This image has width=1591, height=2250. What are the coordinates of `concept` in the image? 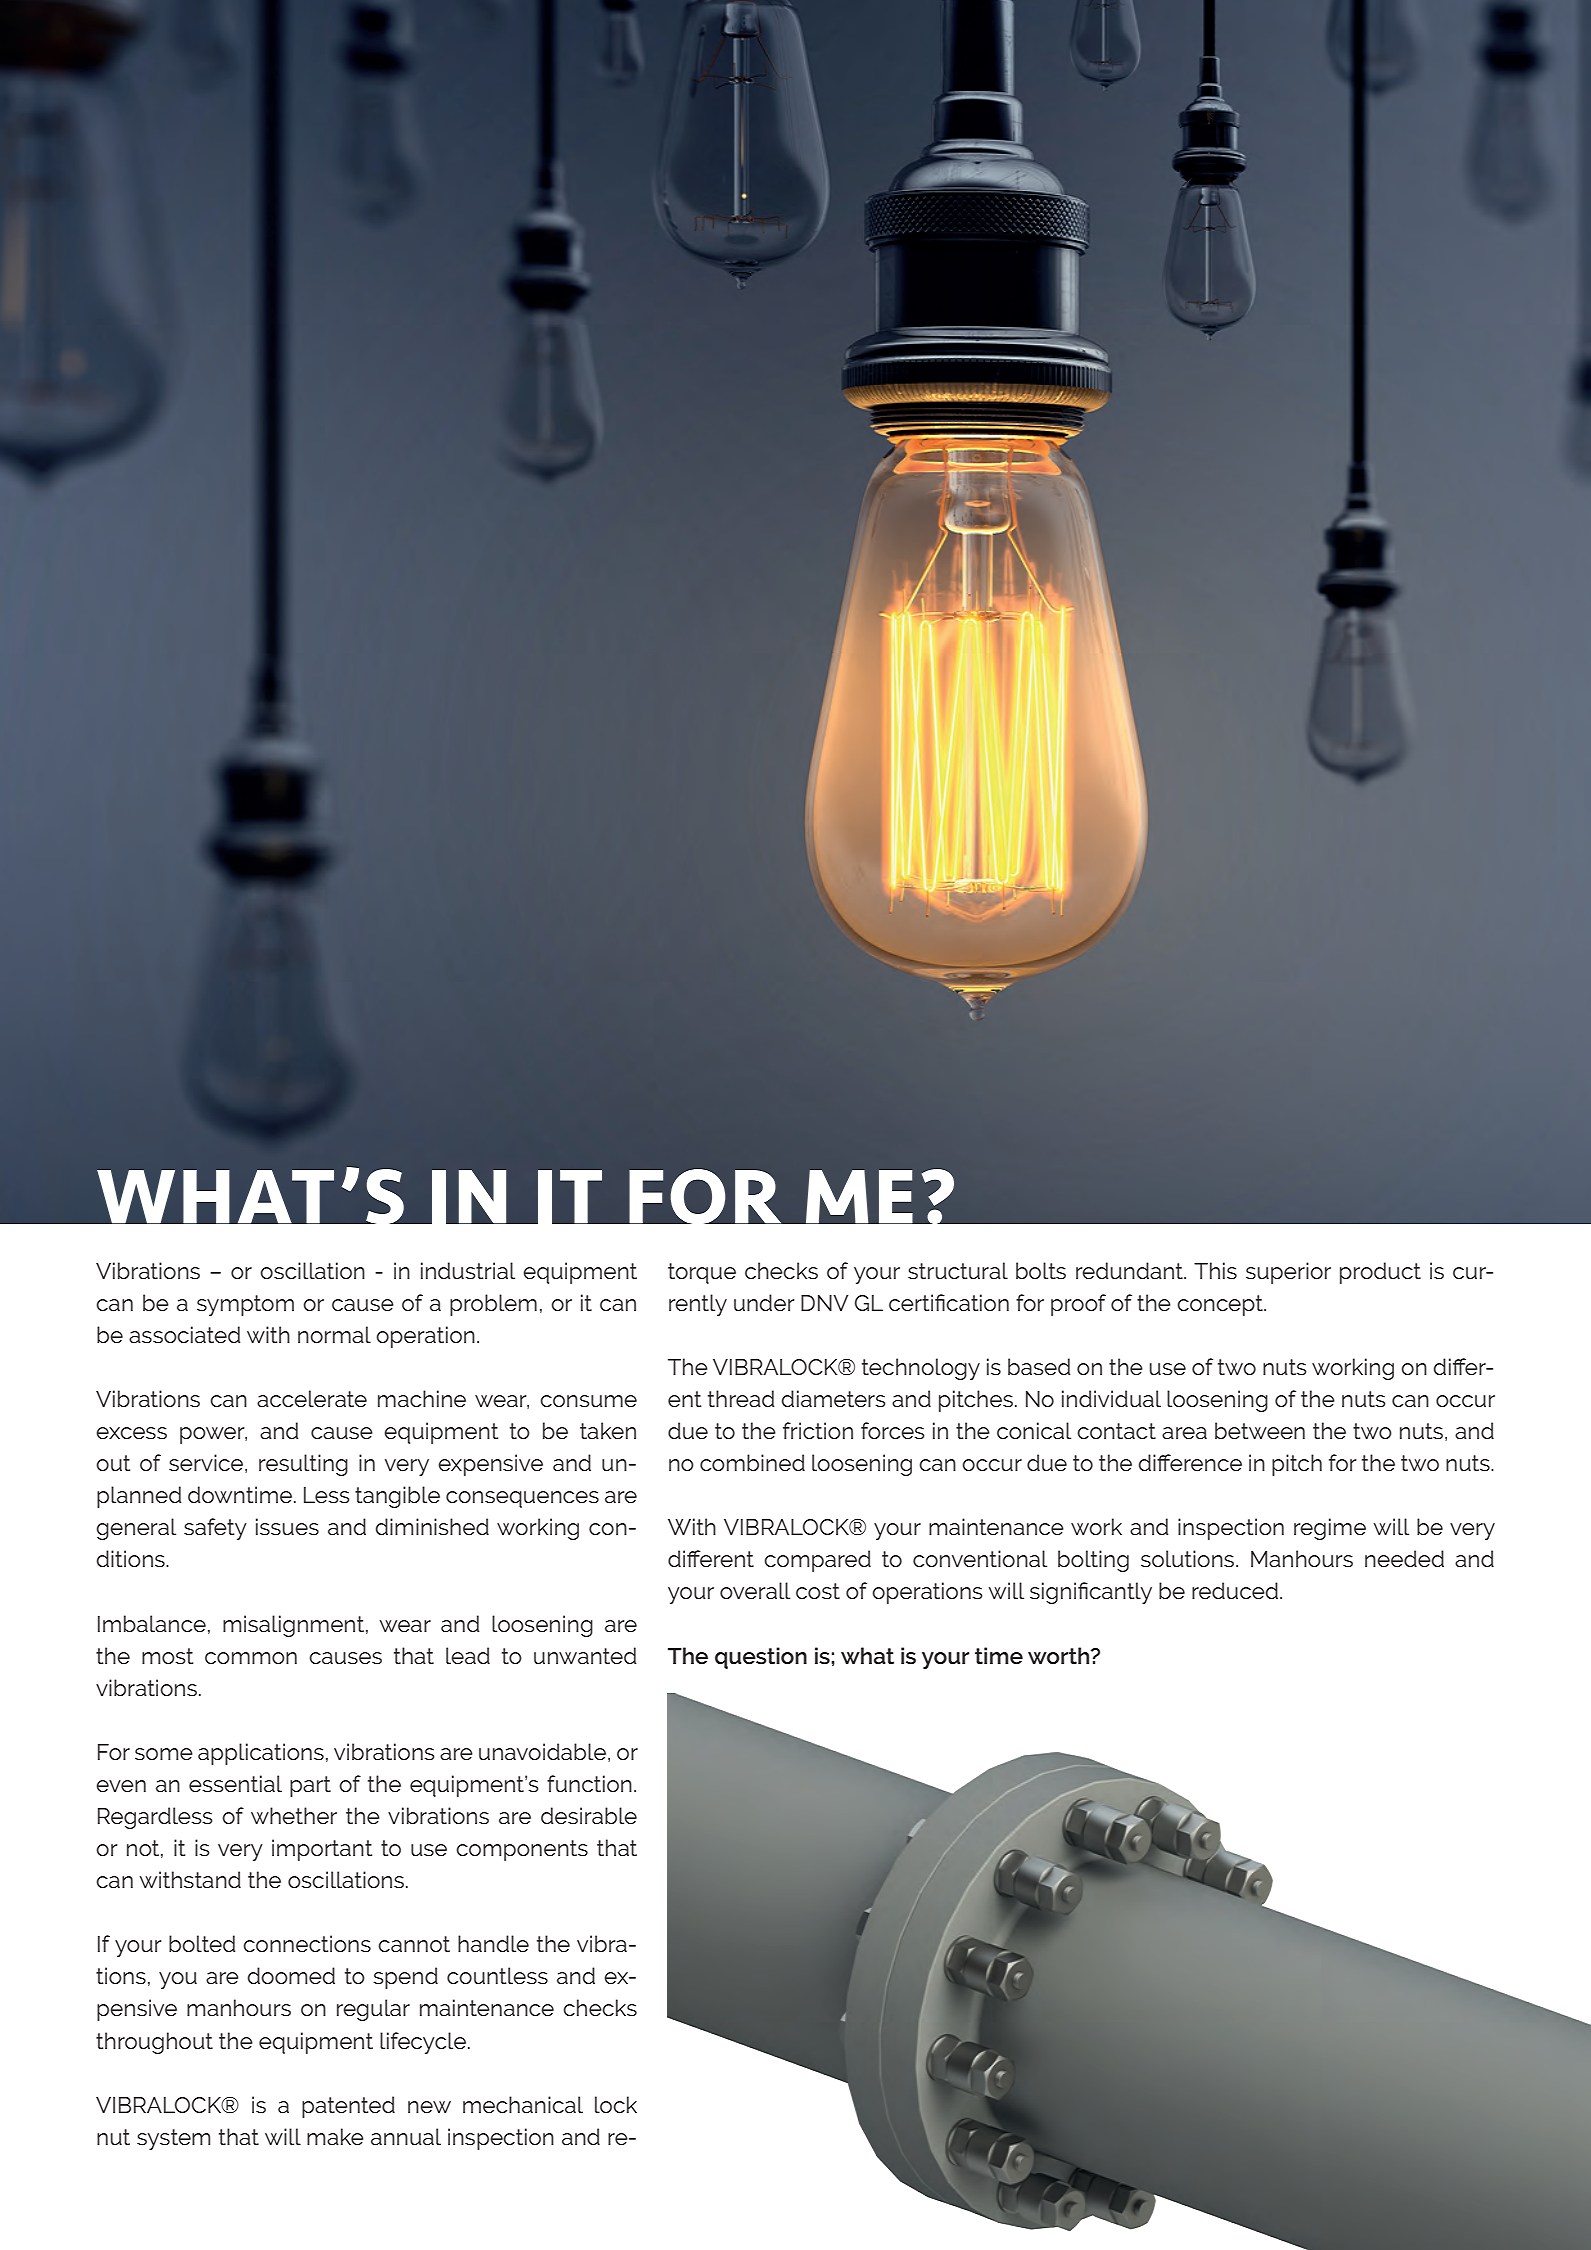 It's located at (1221, 1305).
